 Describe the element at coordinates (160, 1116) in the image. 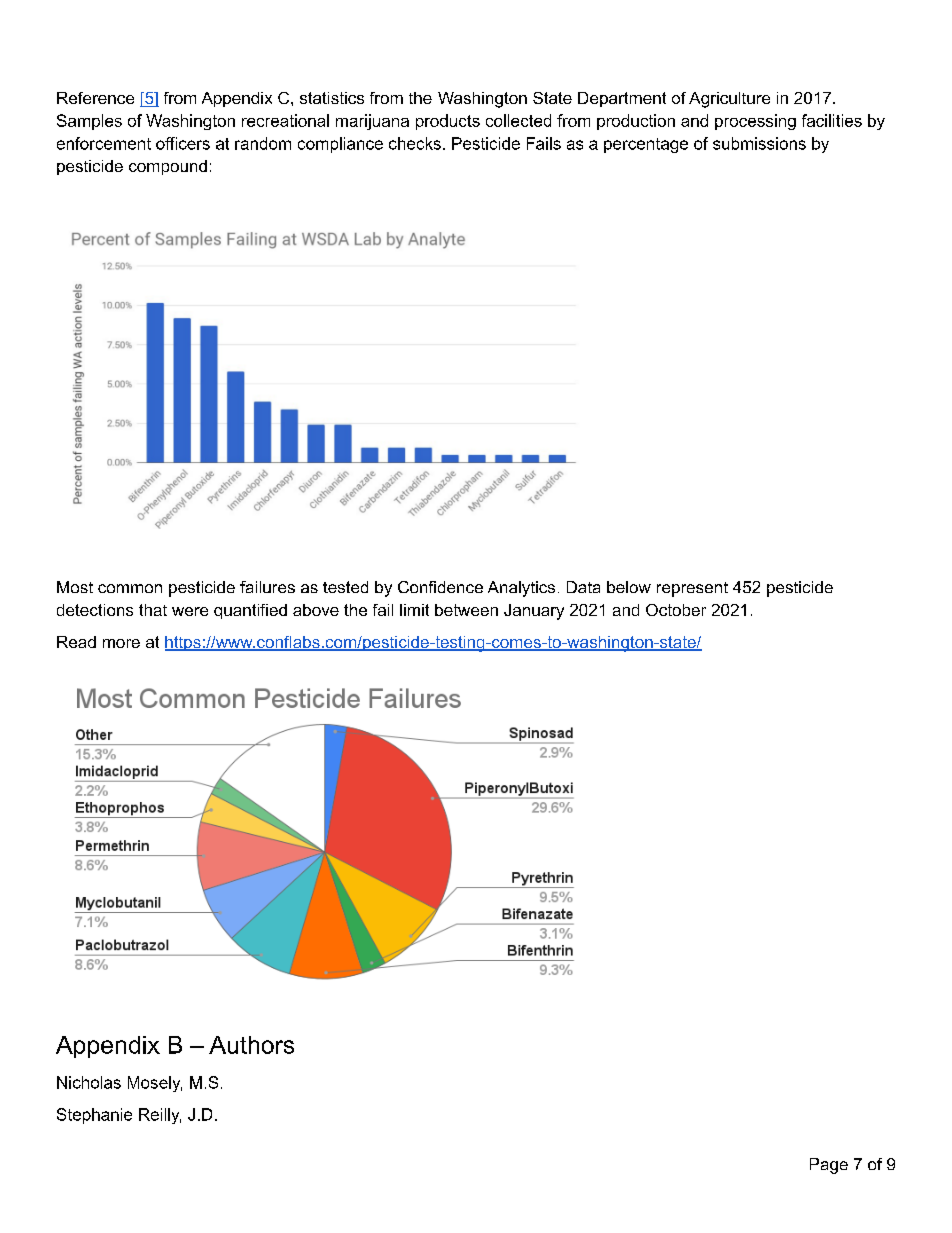

I see `Reilly` at that location.
